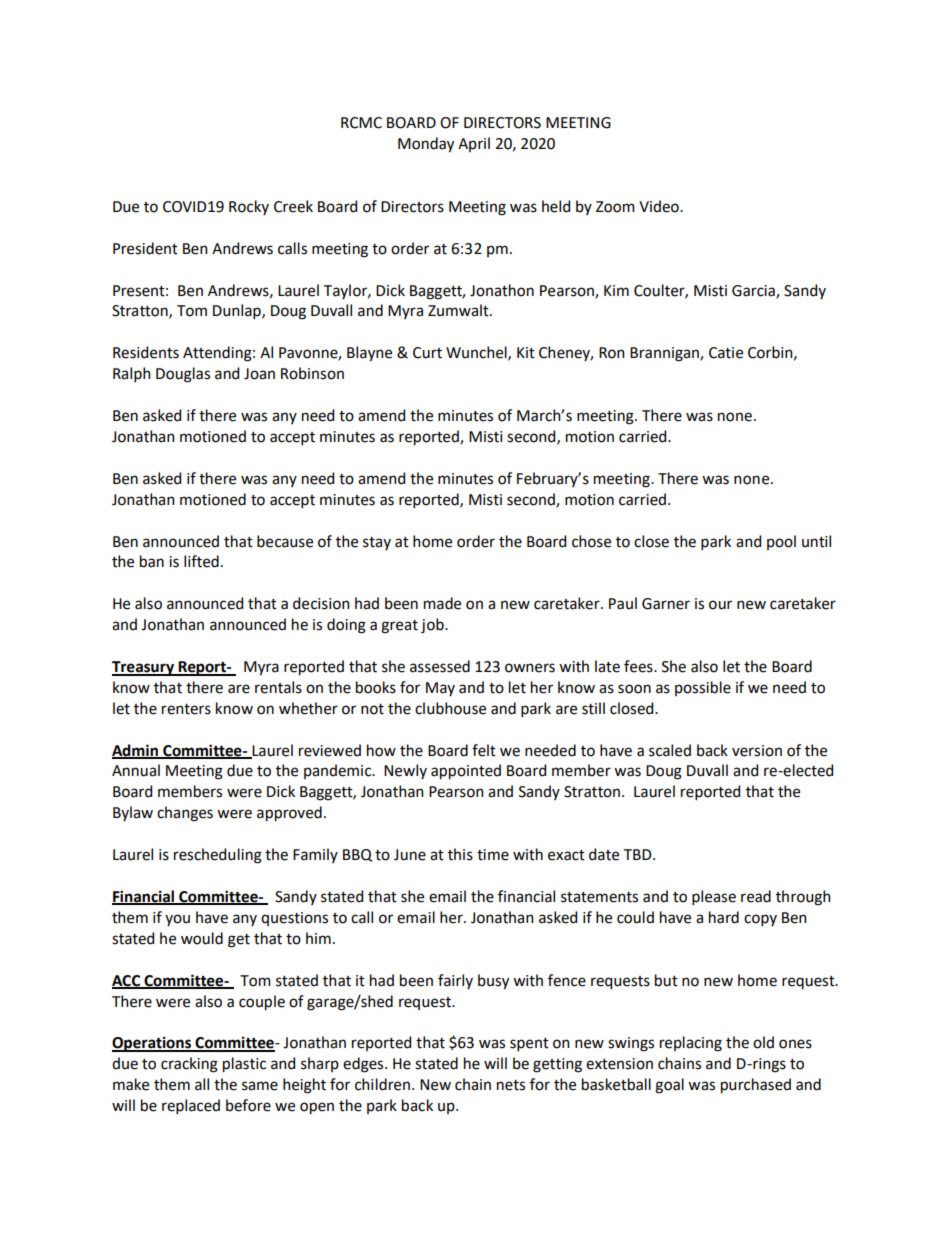 The width and height of the screenshot is (952, 1233). What do you see at coordinates (433, 626) in the screenshot?
I see `job` at bounding box center [433, 626].
